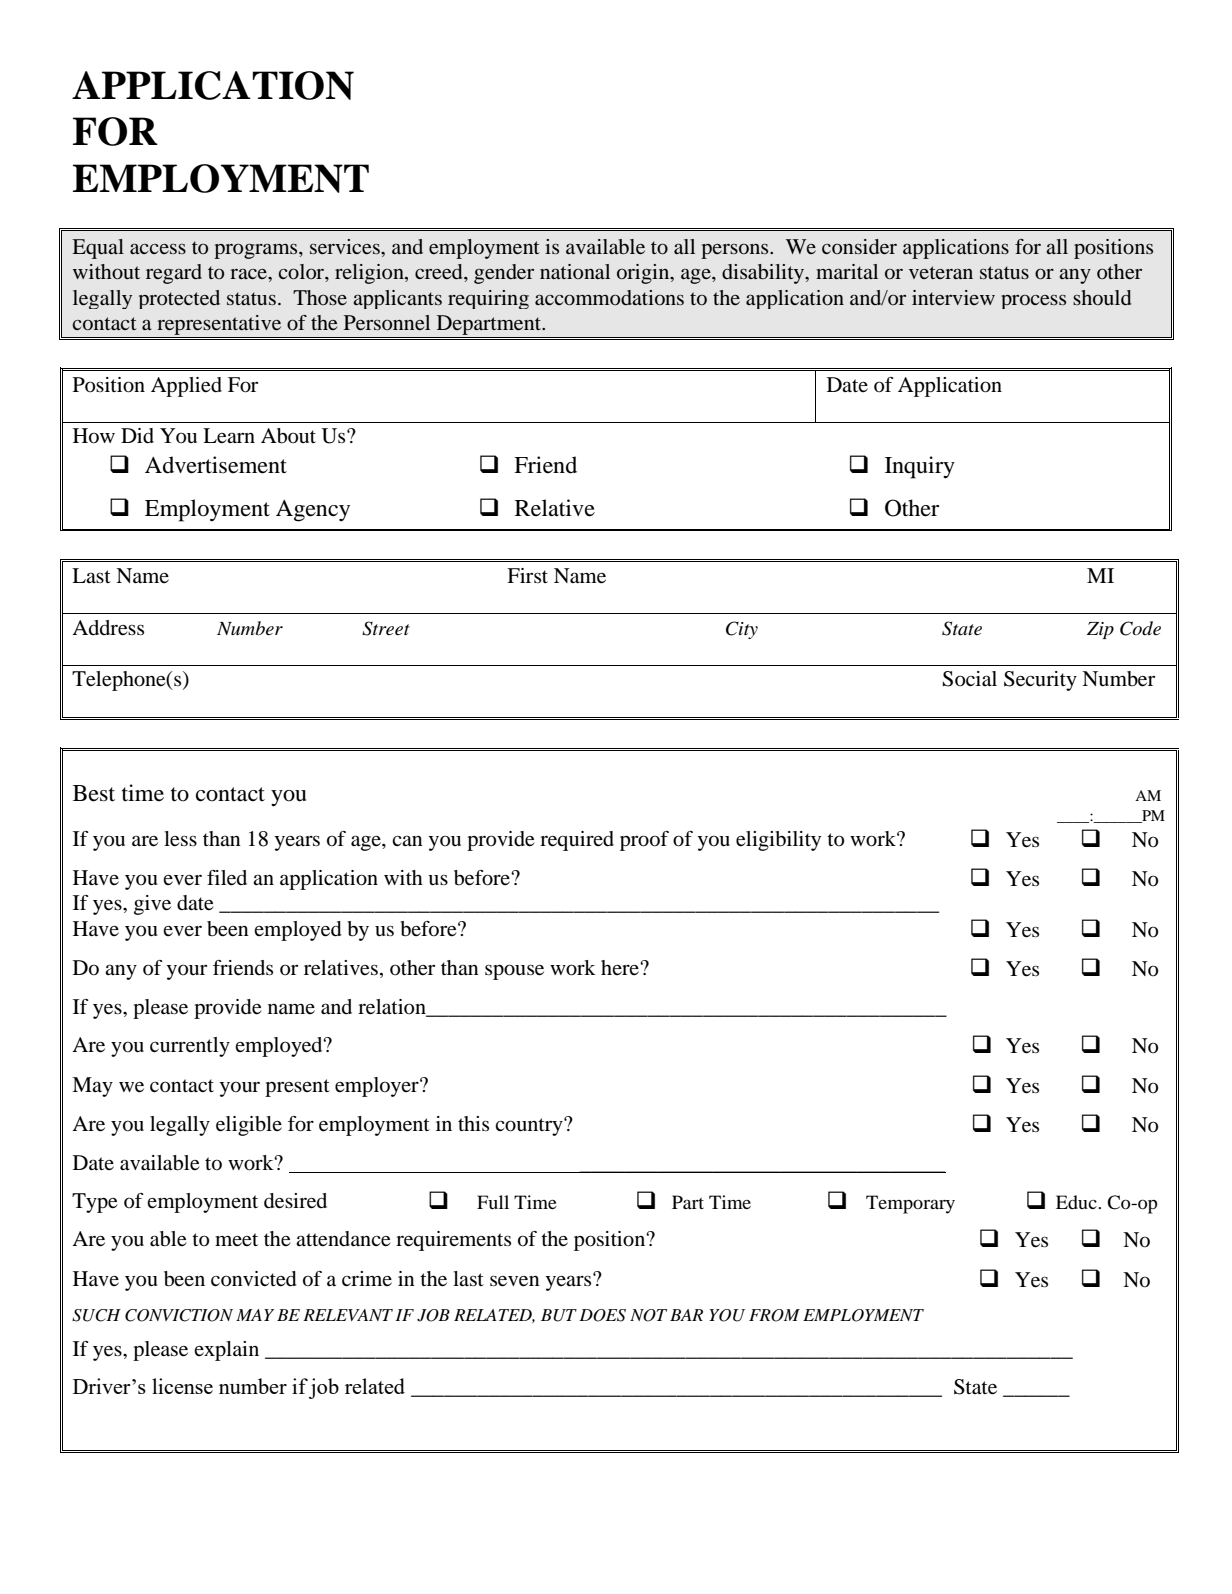 Image resolution: width=1232 pixels, height=1594 pixels. What do you see at coordinates (1040, 681) in the screenshot?
I see `Security` at bounding box center [1040, 681].
